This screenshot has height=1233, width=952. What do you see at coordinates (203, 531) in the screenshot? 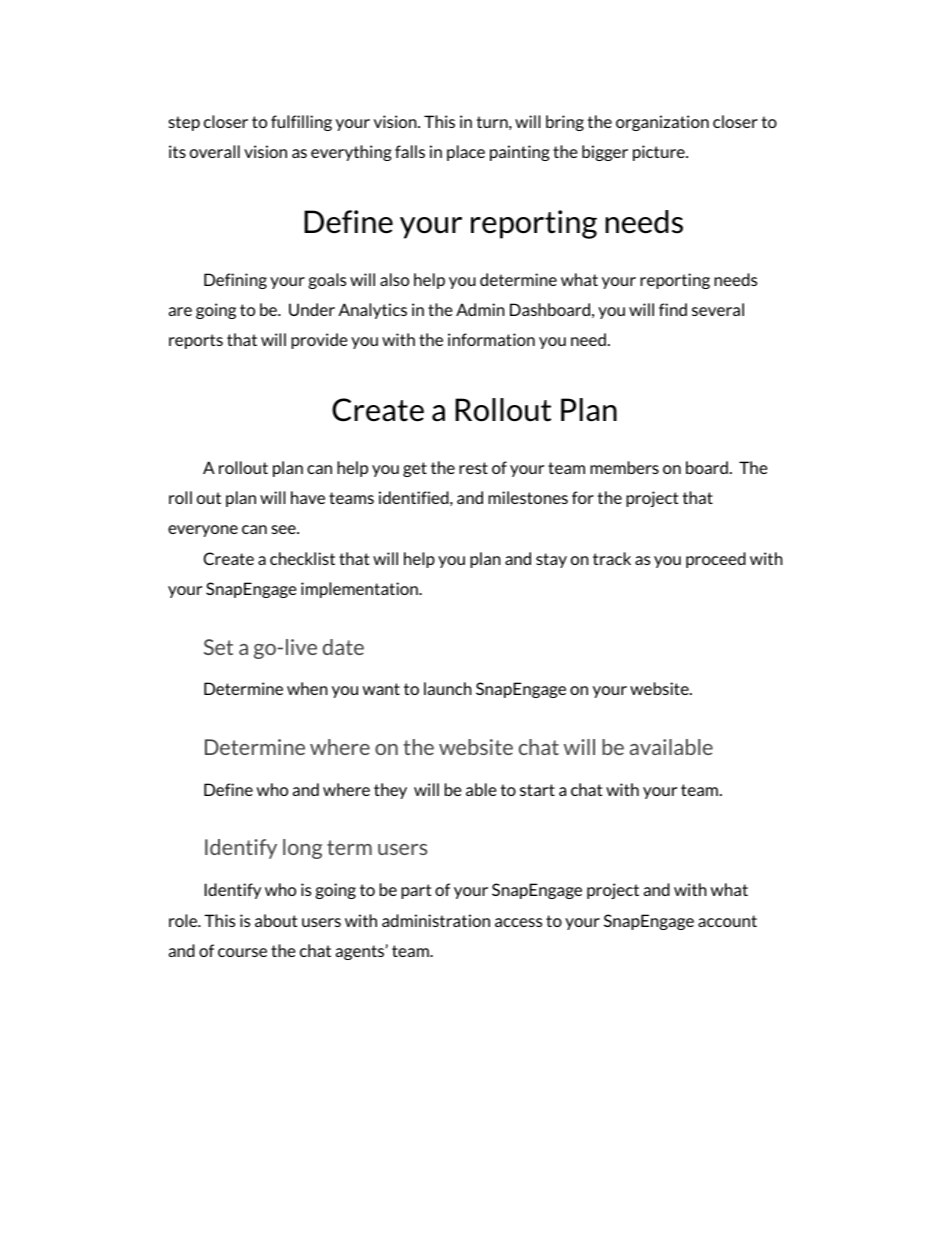
I see `everyone` at bounding box center [203, 531].
